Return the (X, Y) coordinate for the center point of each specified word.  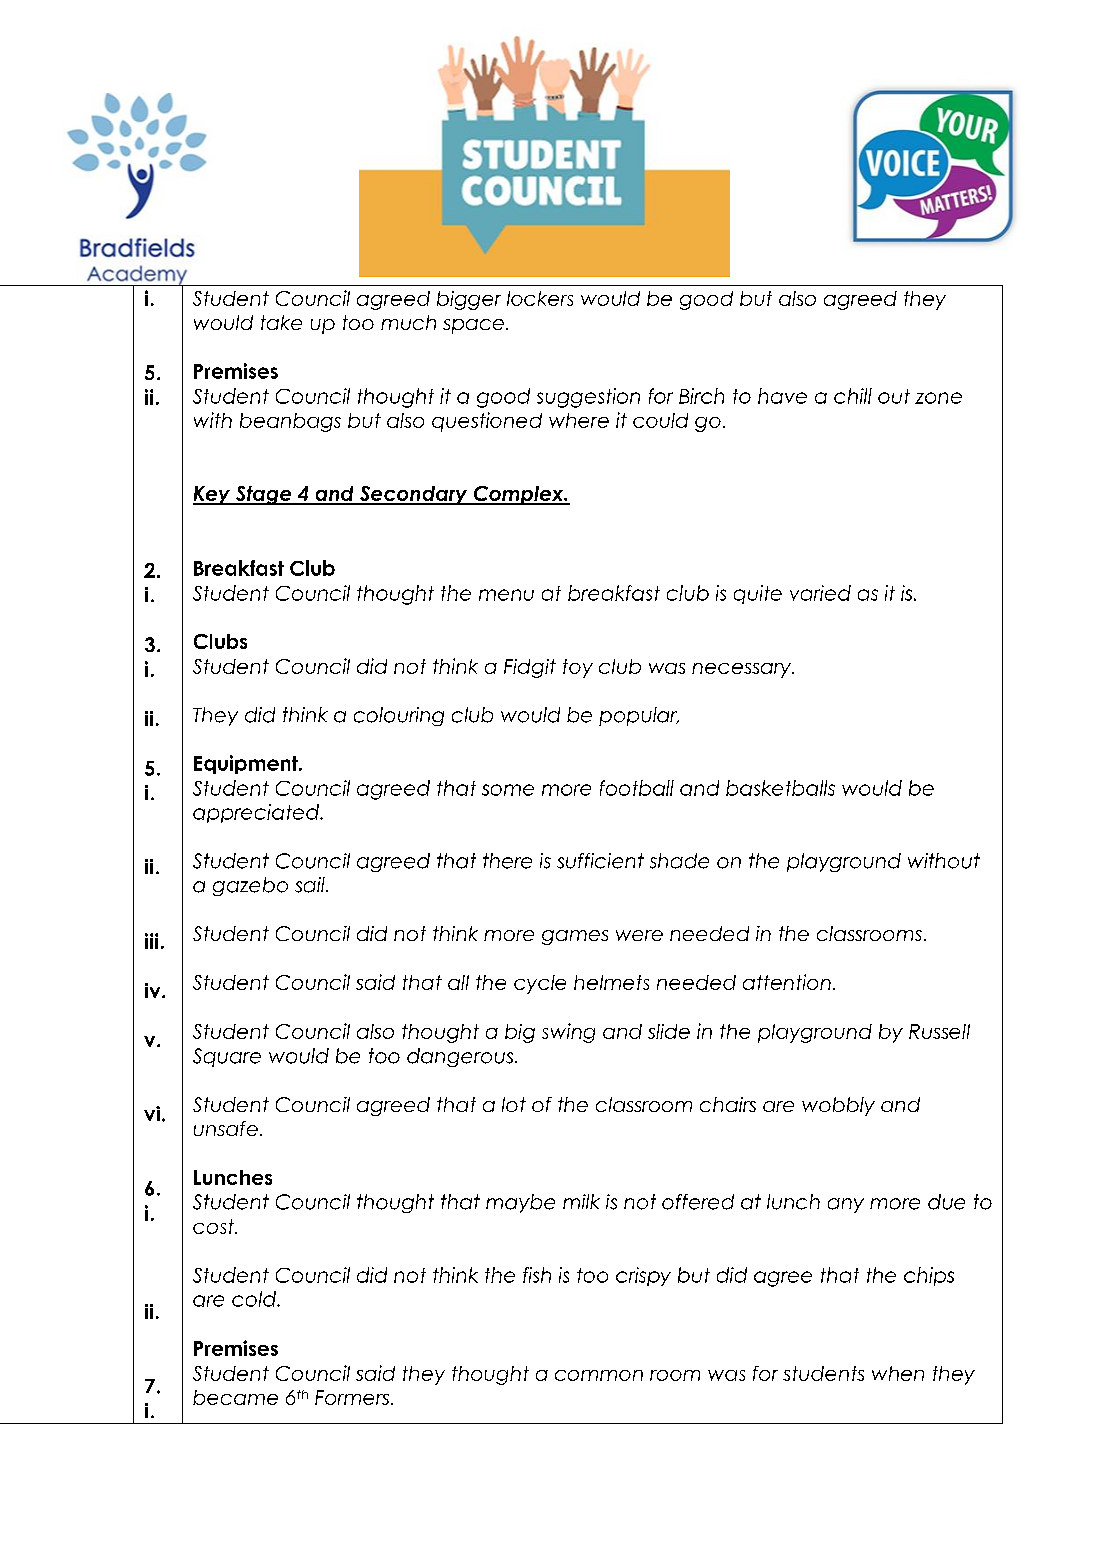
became (235, 1397)
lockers (540, 298)
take (281, 322)
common (599, 1375)
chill (853, 396)
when (898, 1373)
